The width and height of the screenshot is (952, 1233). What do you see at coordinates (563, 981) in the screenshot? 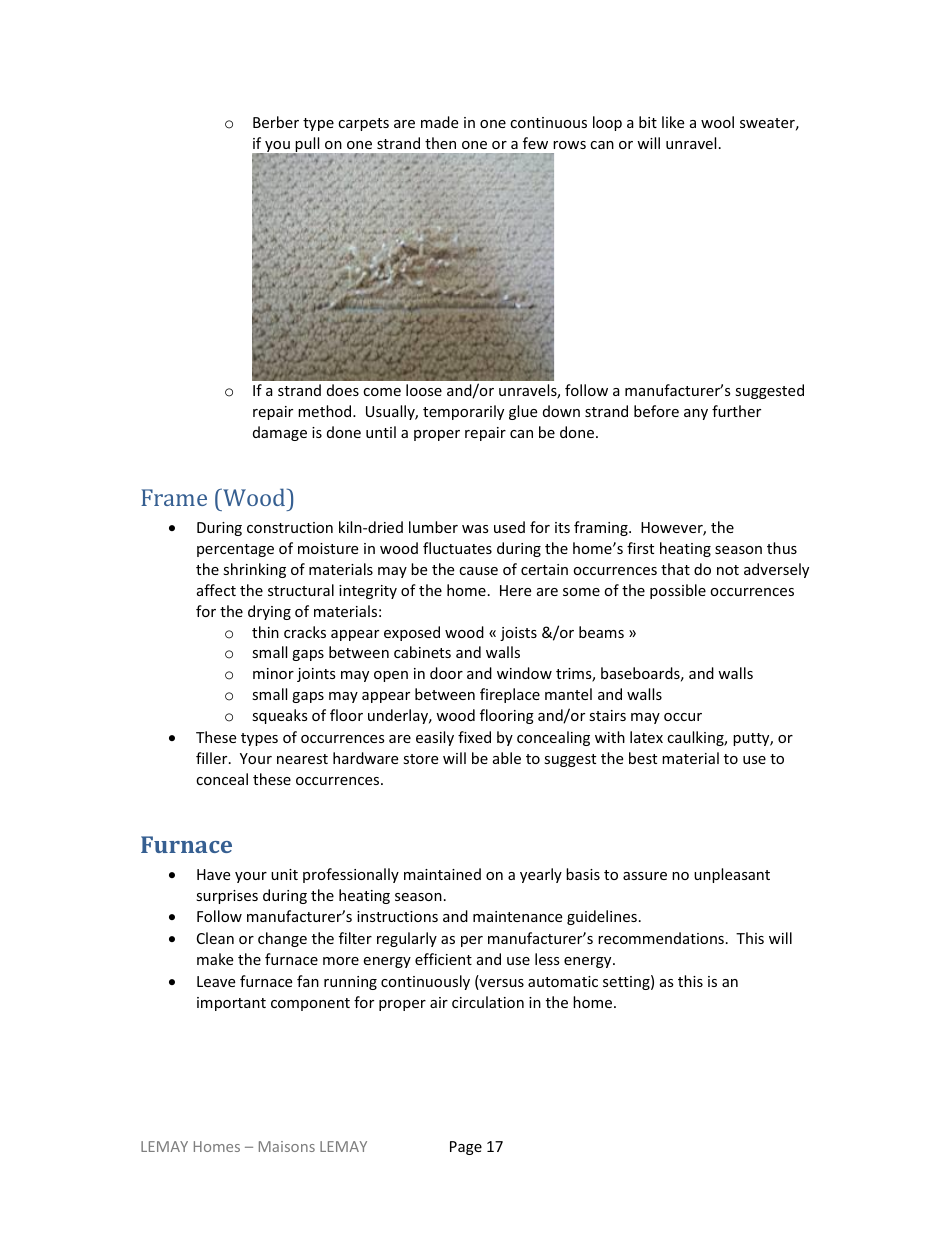
I see `automatic` at bounding box center [563, 981].
